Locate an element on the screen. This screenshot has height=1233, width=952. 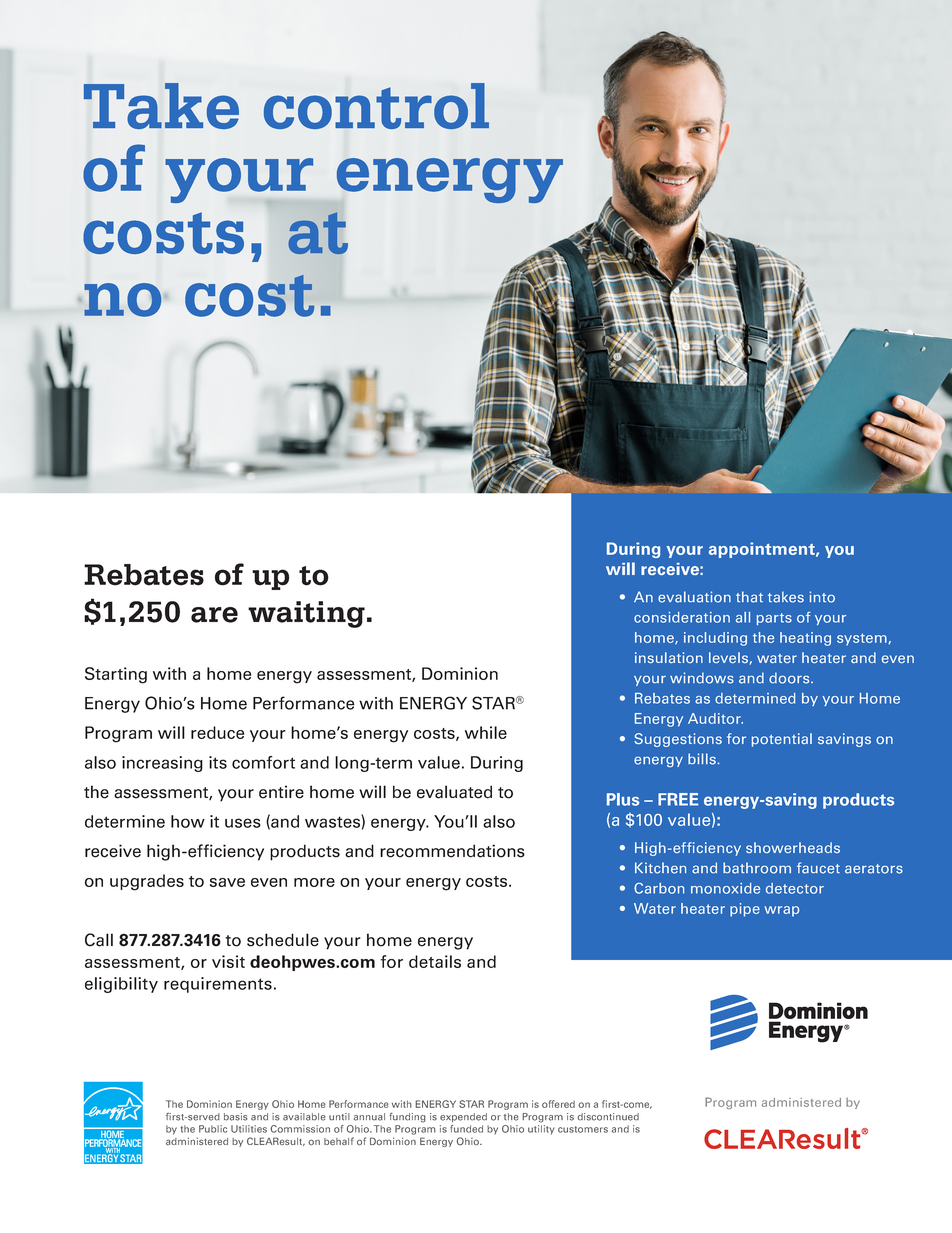
Public is located at coordinates (213, 1129).
